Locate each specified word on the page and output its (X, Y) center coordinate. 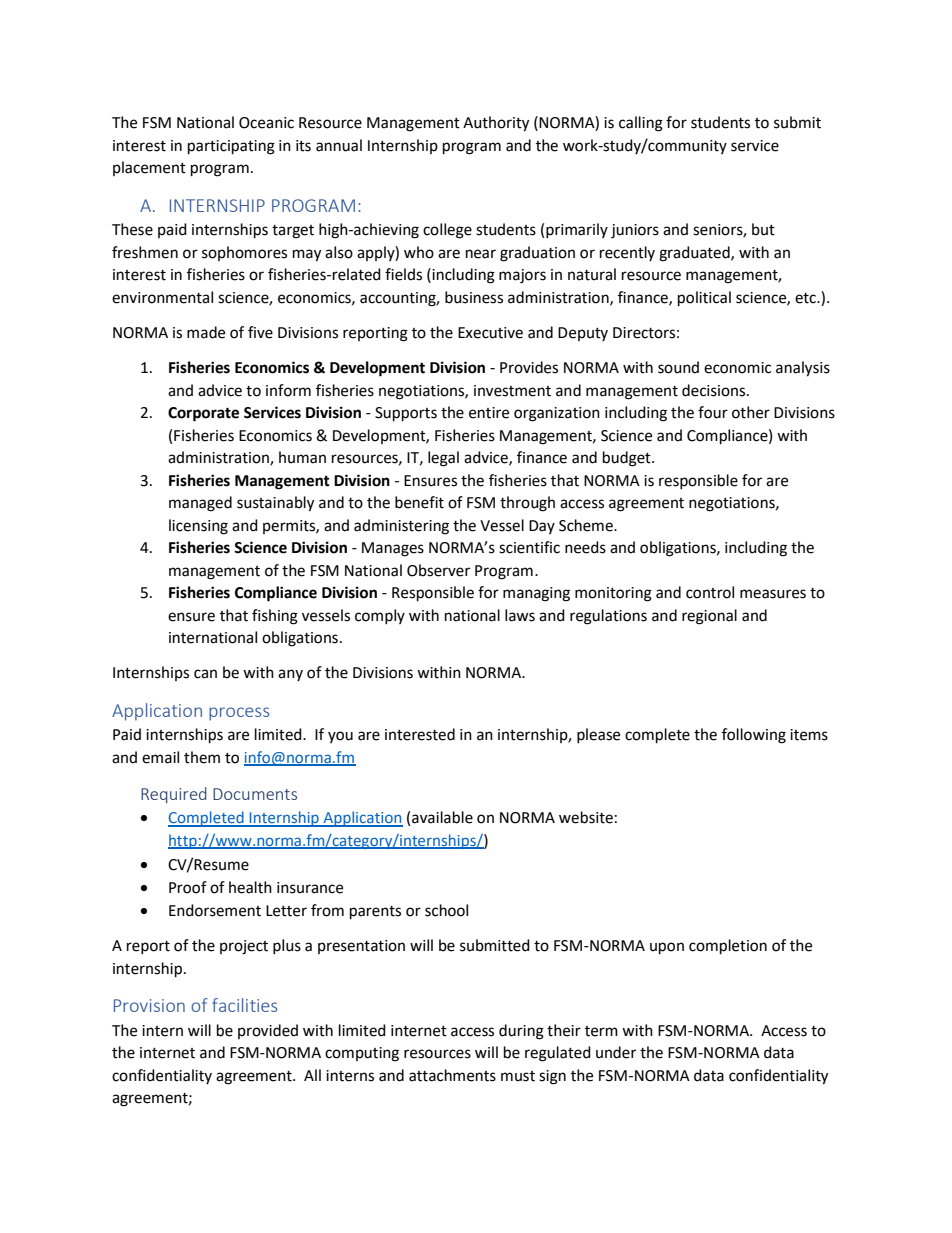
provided (268, 1031)
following (754, 736)
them (202, 757)
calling (641, 124)
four (713, 412)
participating (231, 147)
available (442, 817)
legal (443, 459)
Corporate (203, 414)
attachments (452, 1075)
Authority (496, 124)
